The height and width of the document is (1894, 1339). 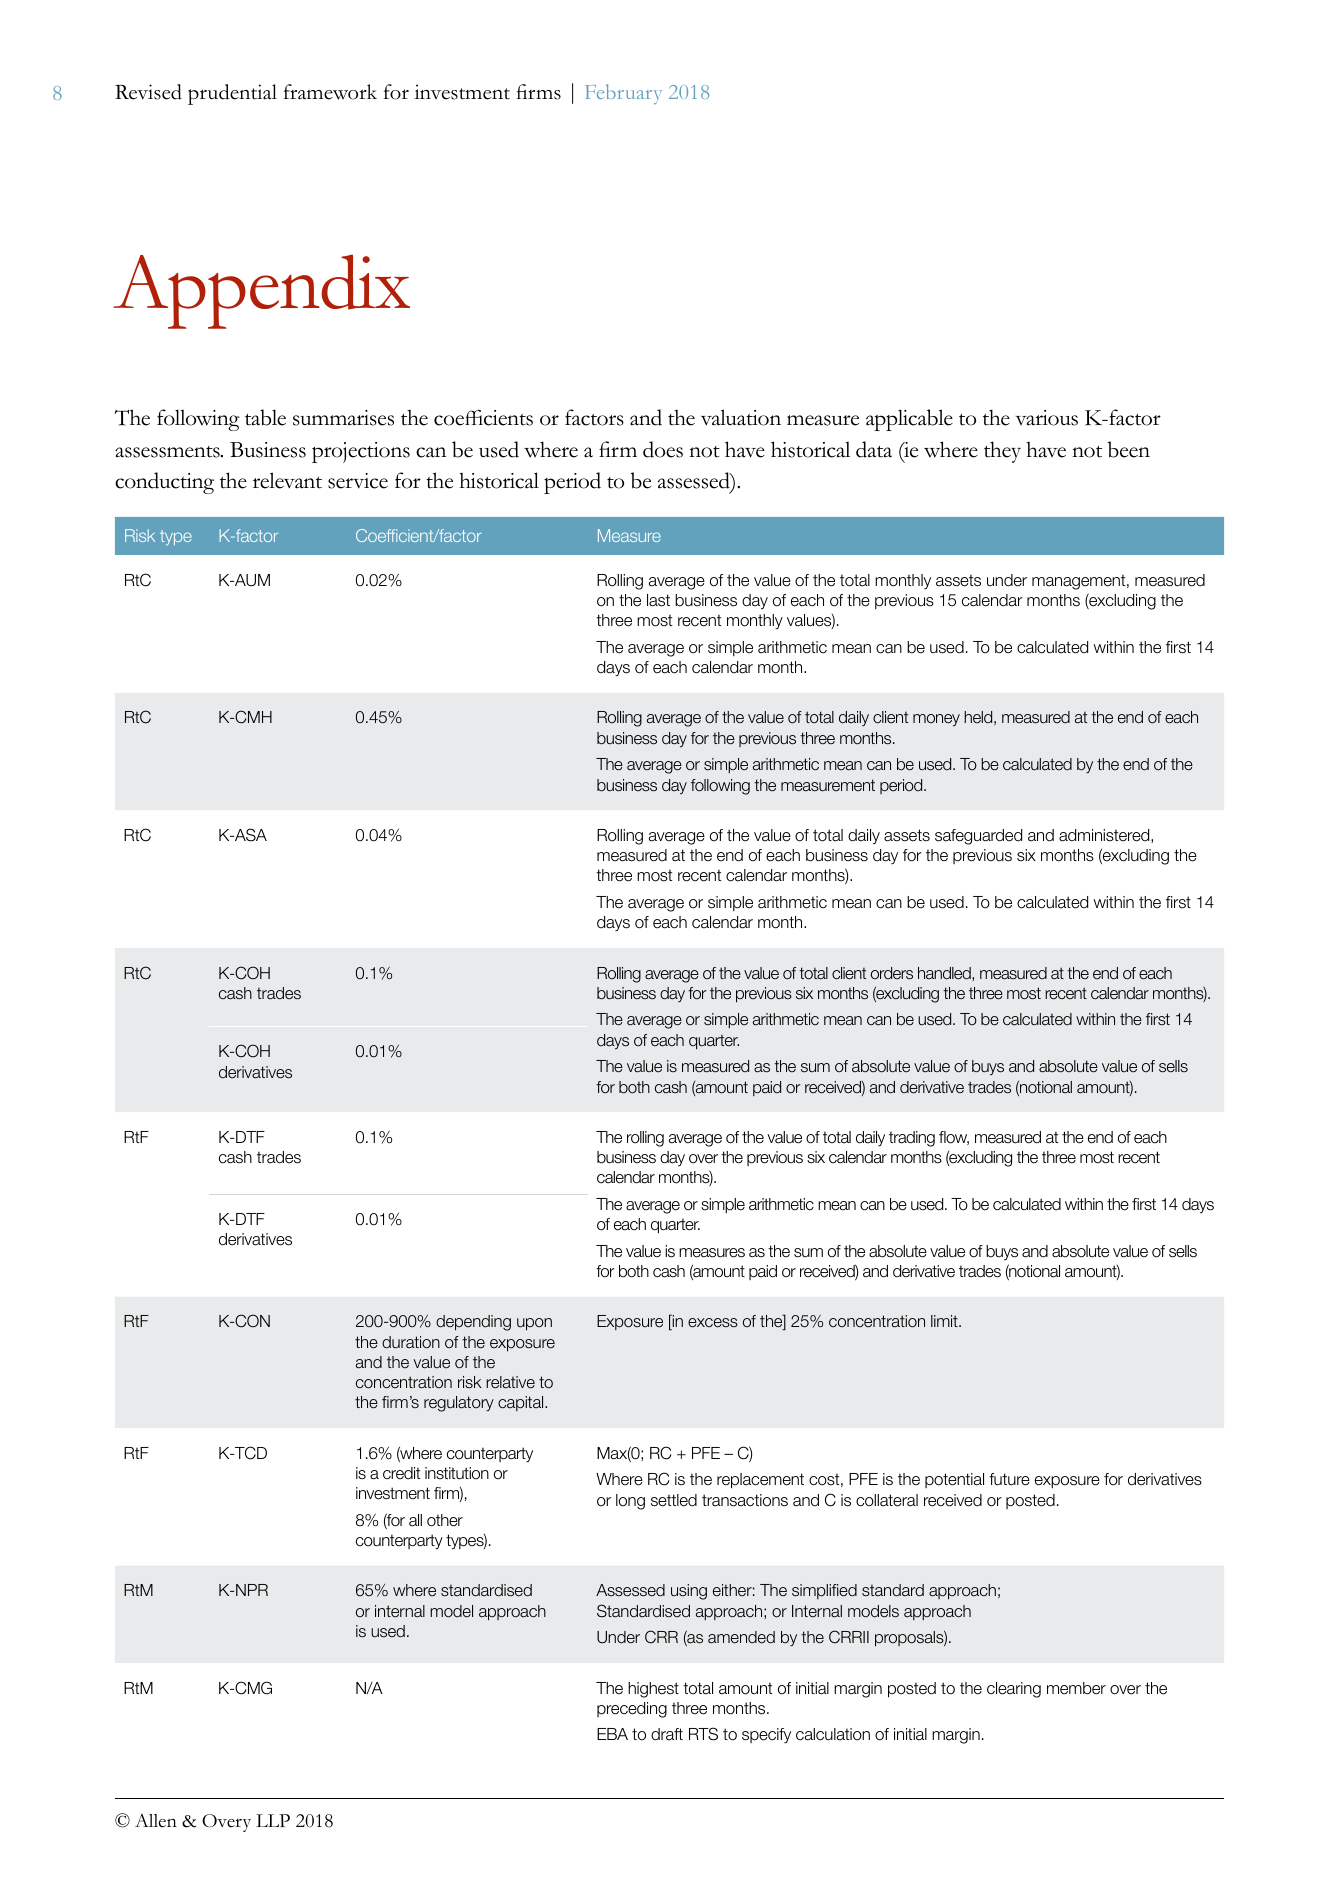 I want to click on various, so click(x=1047, y=418).
